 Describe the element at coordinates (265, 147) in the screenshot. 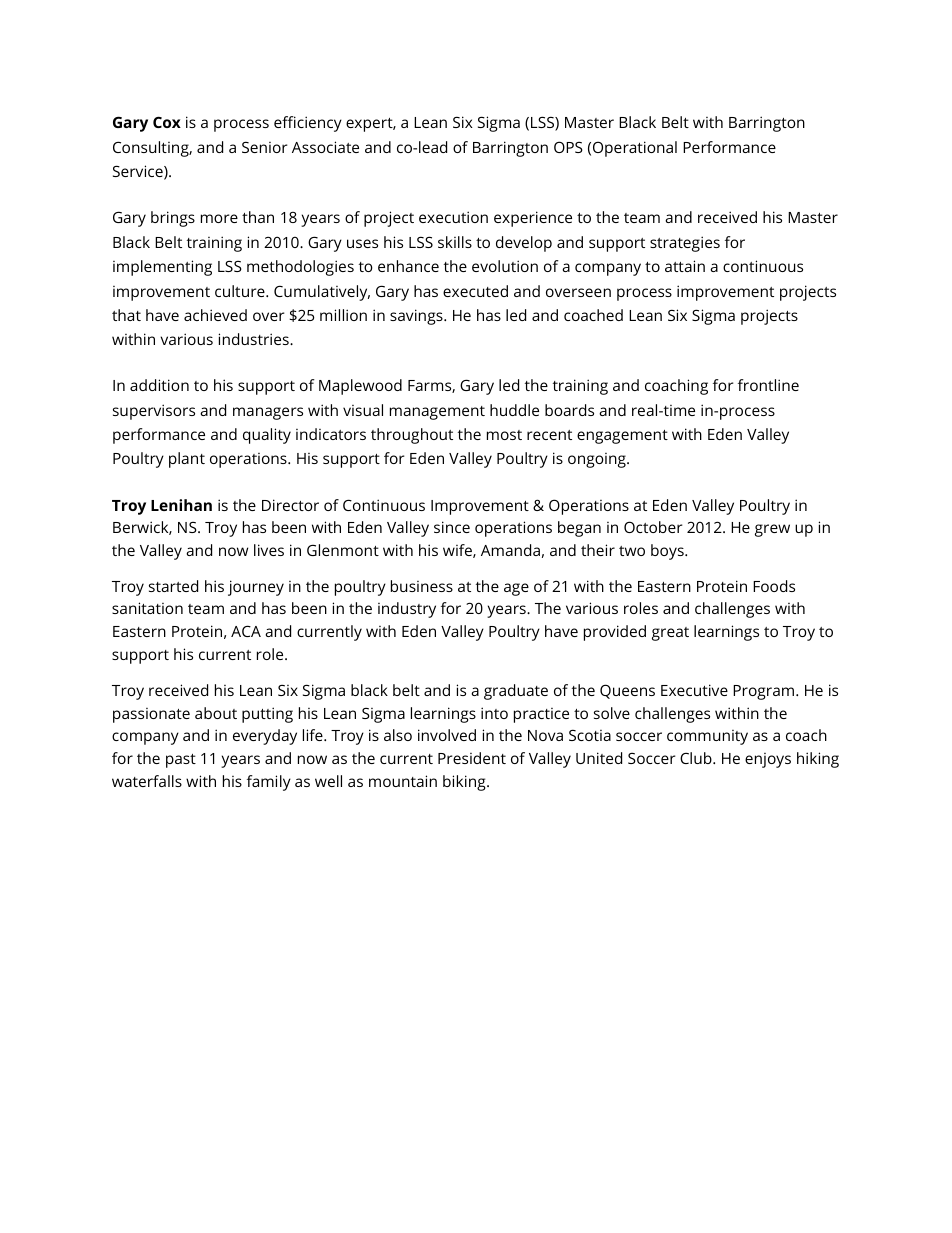

I see `Senior` at that location.
